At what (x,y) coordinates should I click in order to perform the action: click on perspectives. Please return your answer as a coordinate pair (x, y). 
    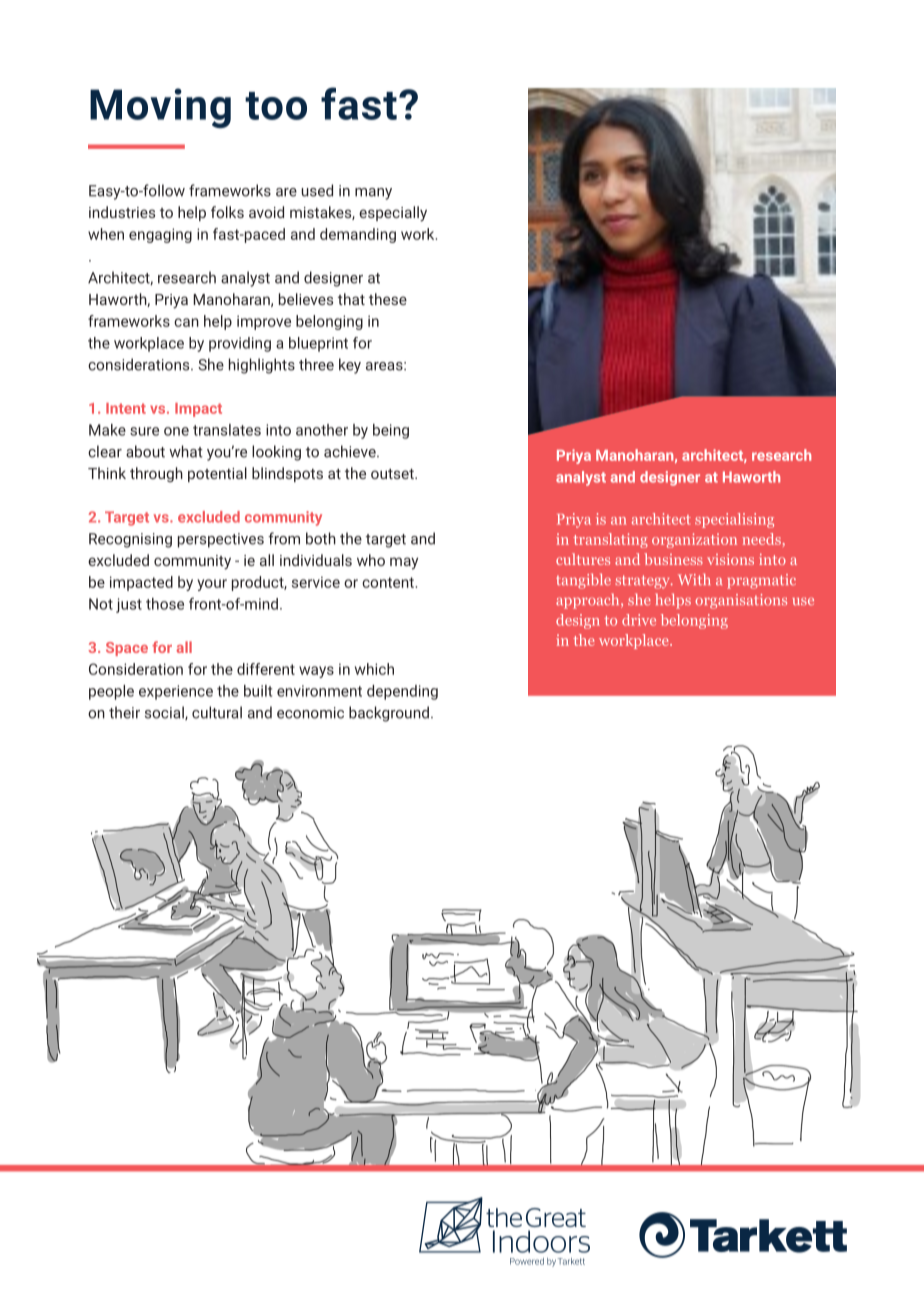
    Looking at the image, I should click on (221, 540).
